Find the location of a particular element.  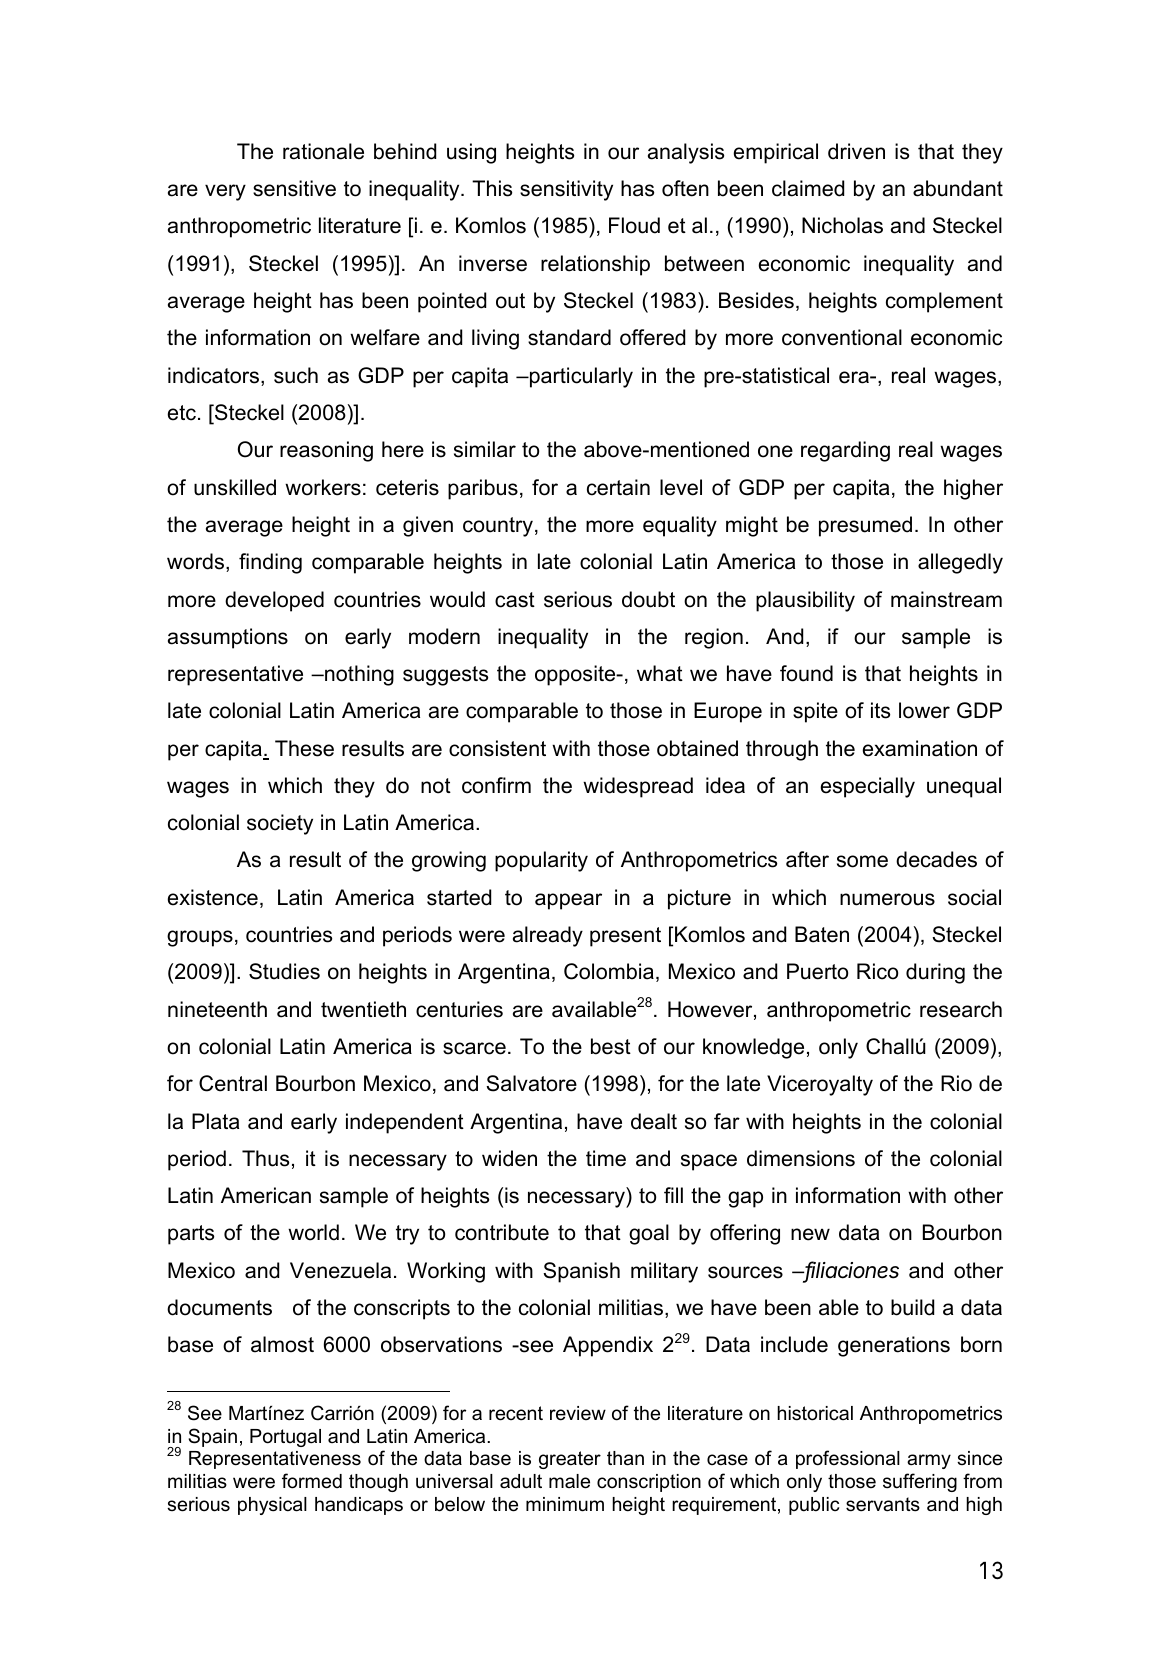

professional is located at coordinates (848, 1459).
